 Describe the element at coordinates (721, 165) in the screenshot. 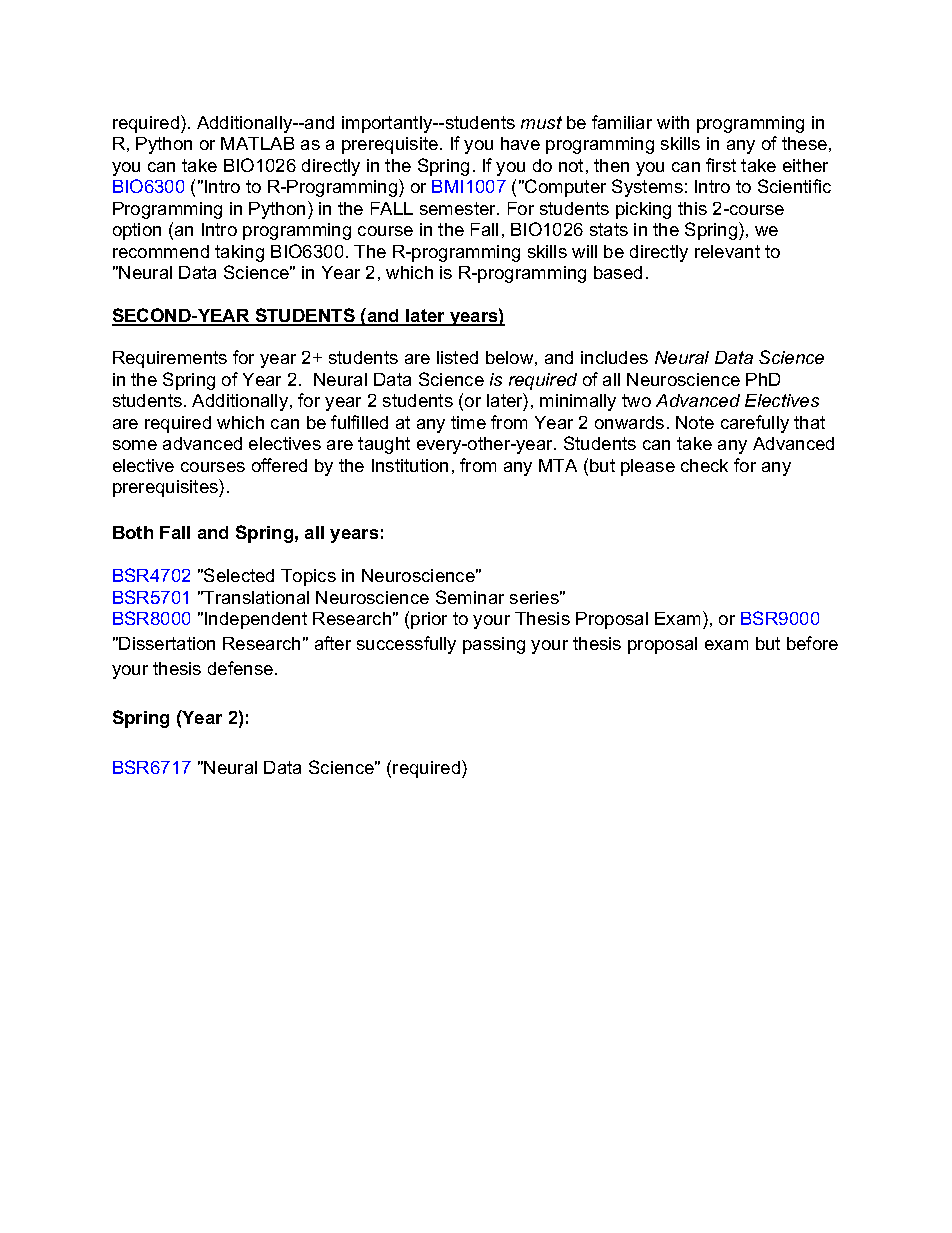

I see `first` at that location.
